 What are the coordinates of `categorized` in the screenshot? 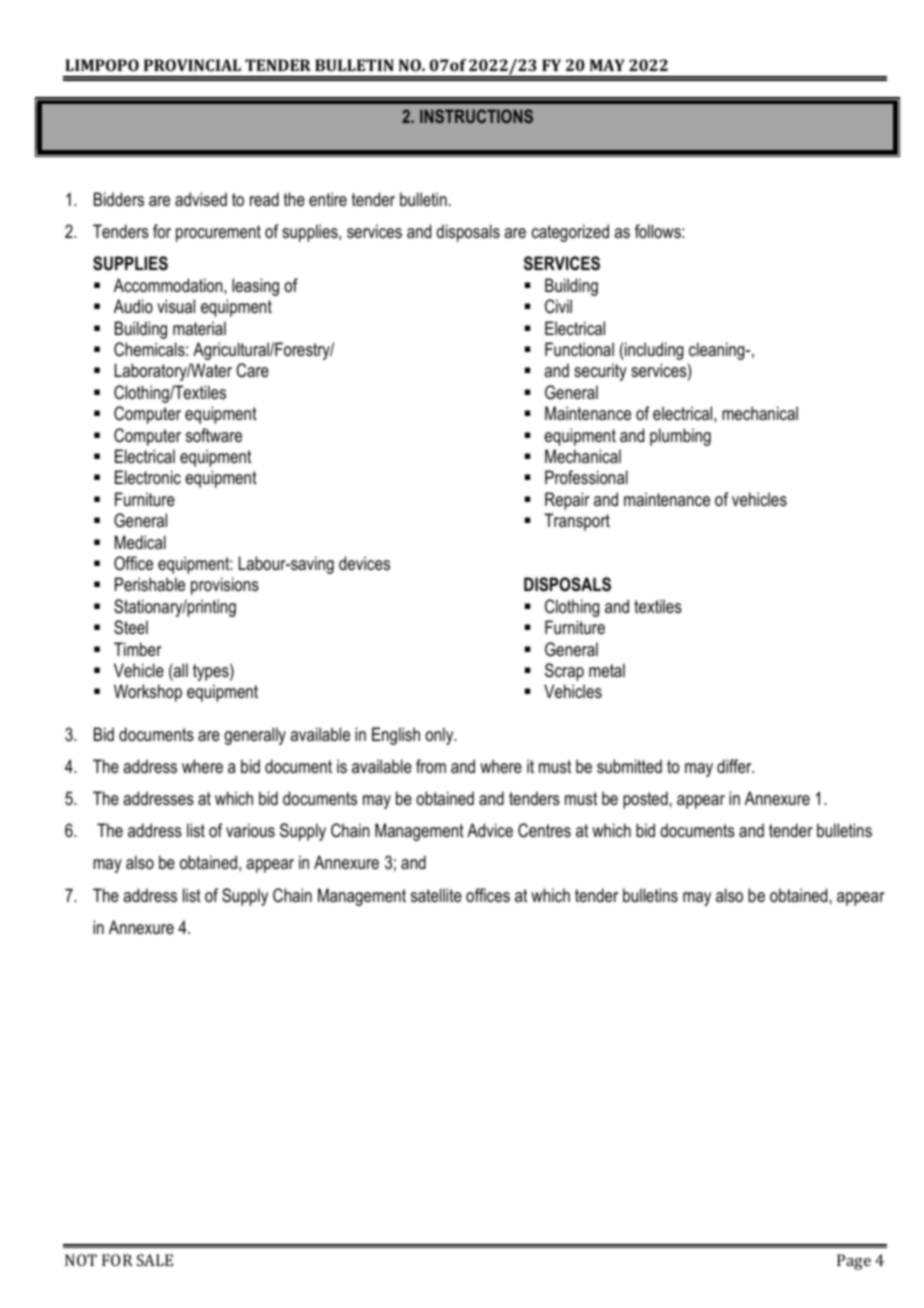 It's located at (570, 233).
